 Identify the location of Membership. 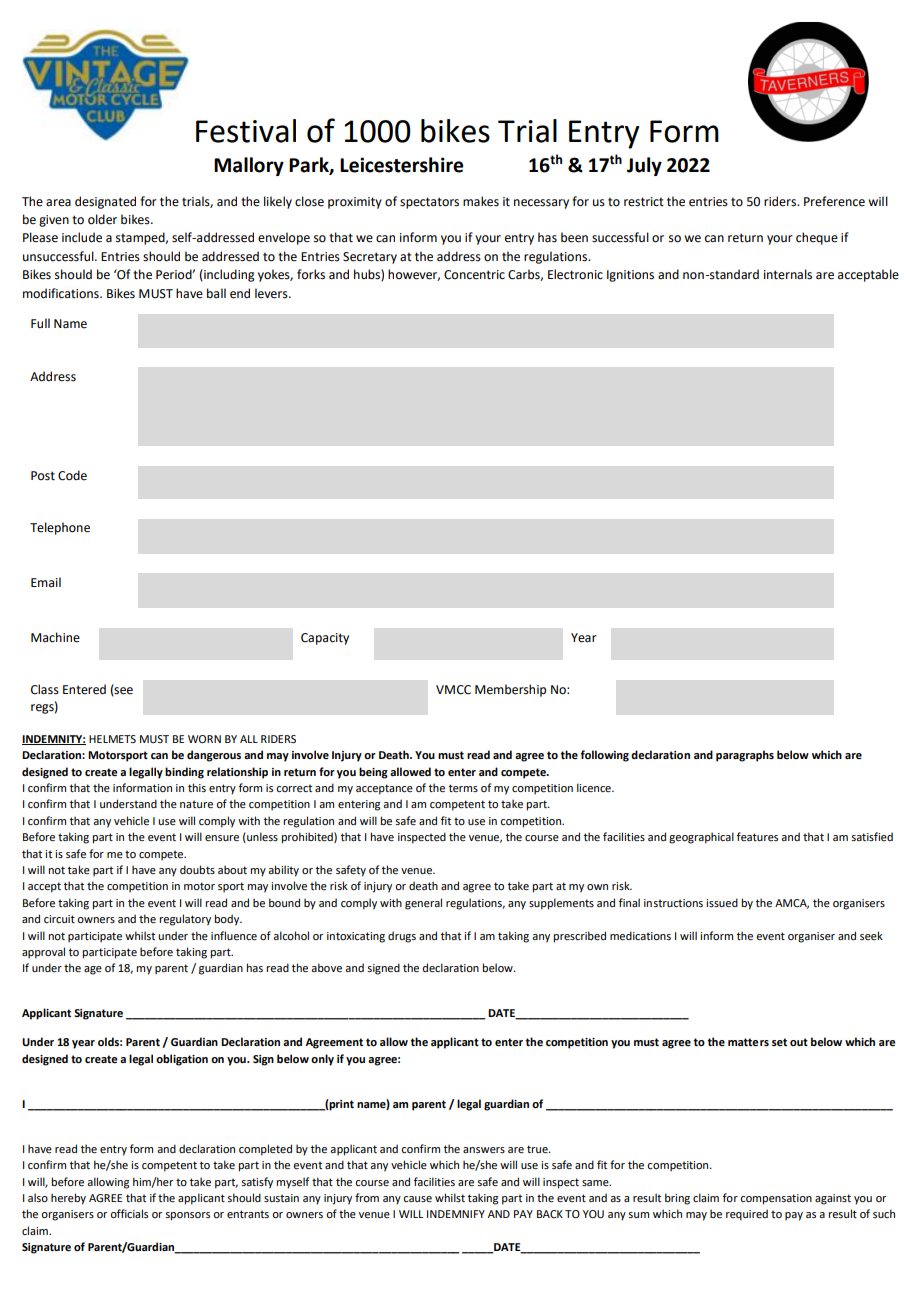
(510, 690).
